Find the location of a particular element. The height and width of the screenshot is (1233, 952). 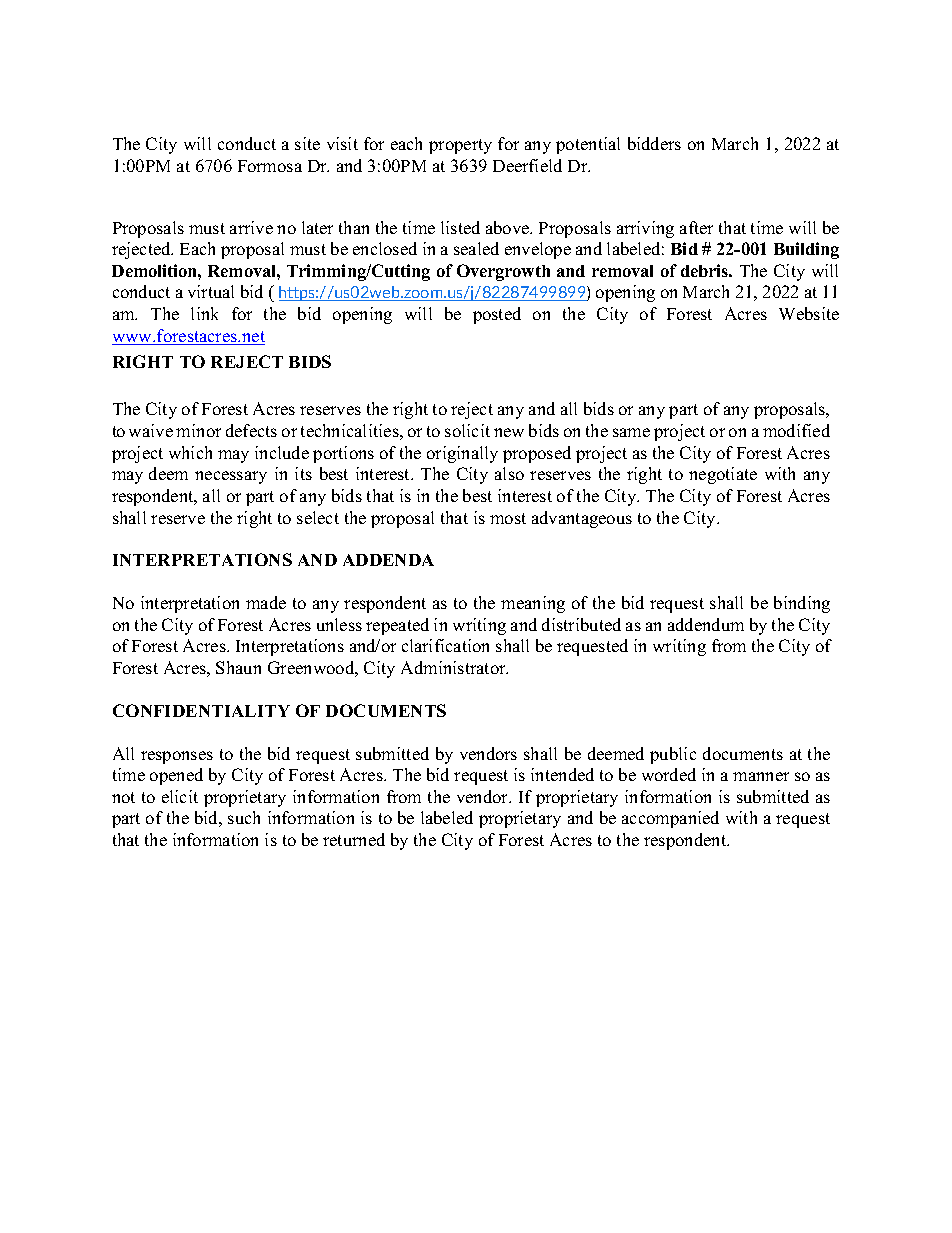

returned is located at coordinates (354, 839).
